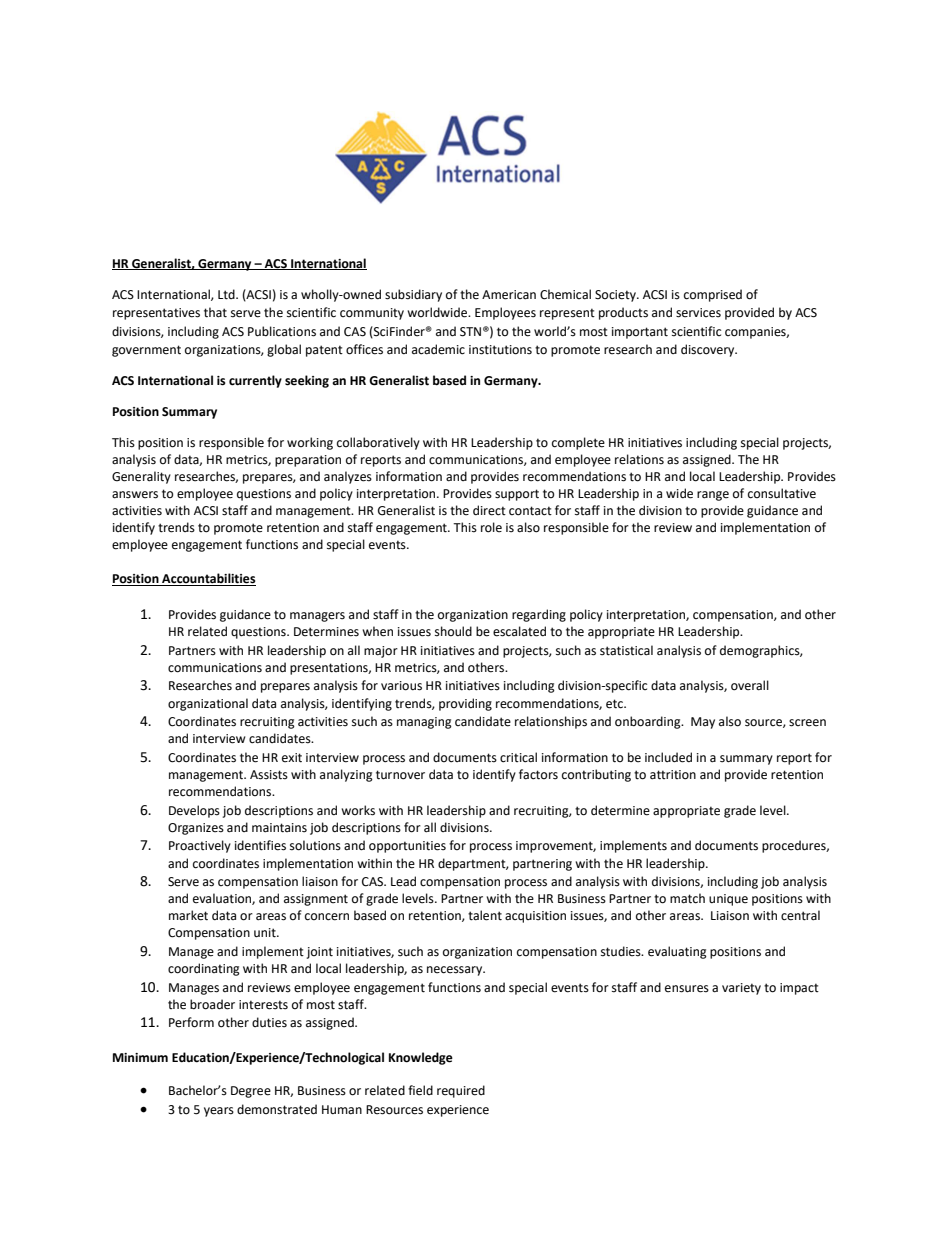  What do you see at coordinates (188, 915) in the document?
I see `market` at bounding box center [188, 915].
